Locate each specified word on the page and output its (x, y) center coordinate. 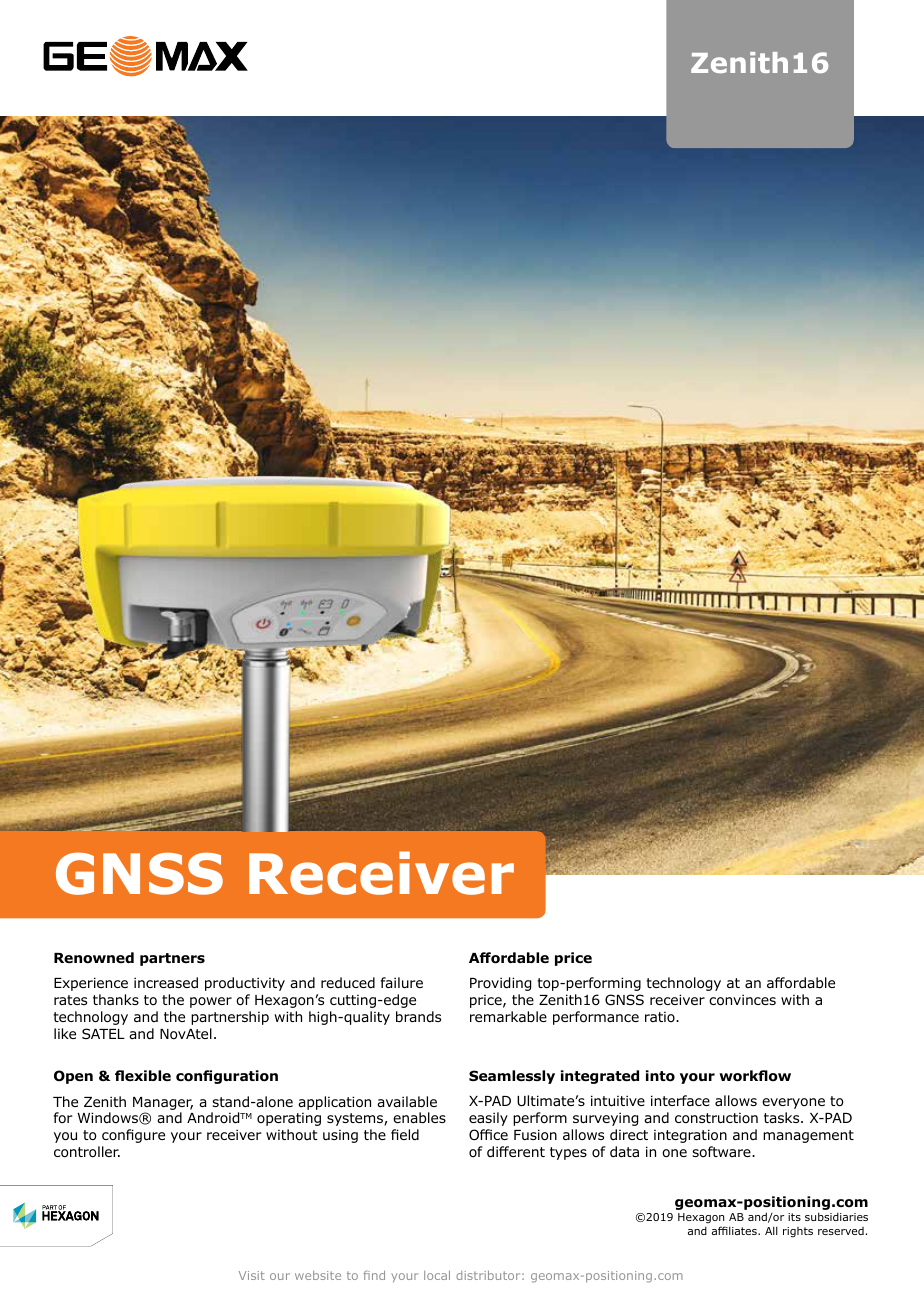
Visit (252, 1275)
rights (798, 1232)
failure (402, 982)
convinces (742, 1000)
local (437, 1275)
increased (166, 982)
